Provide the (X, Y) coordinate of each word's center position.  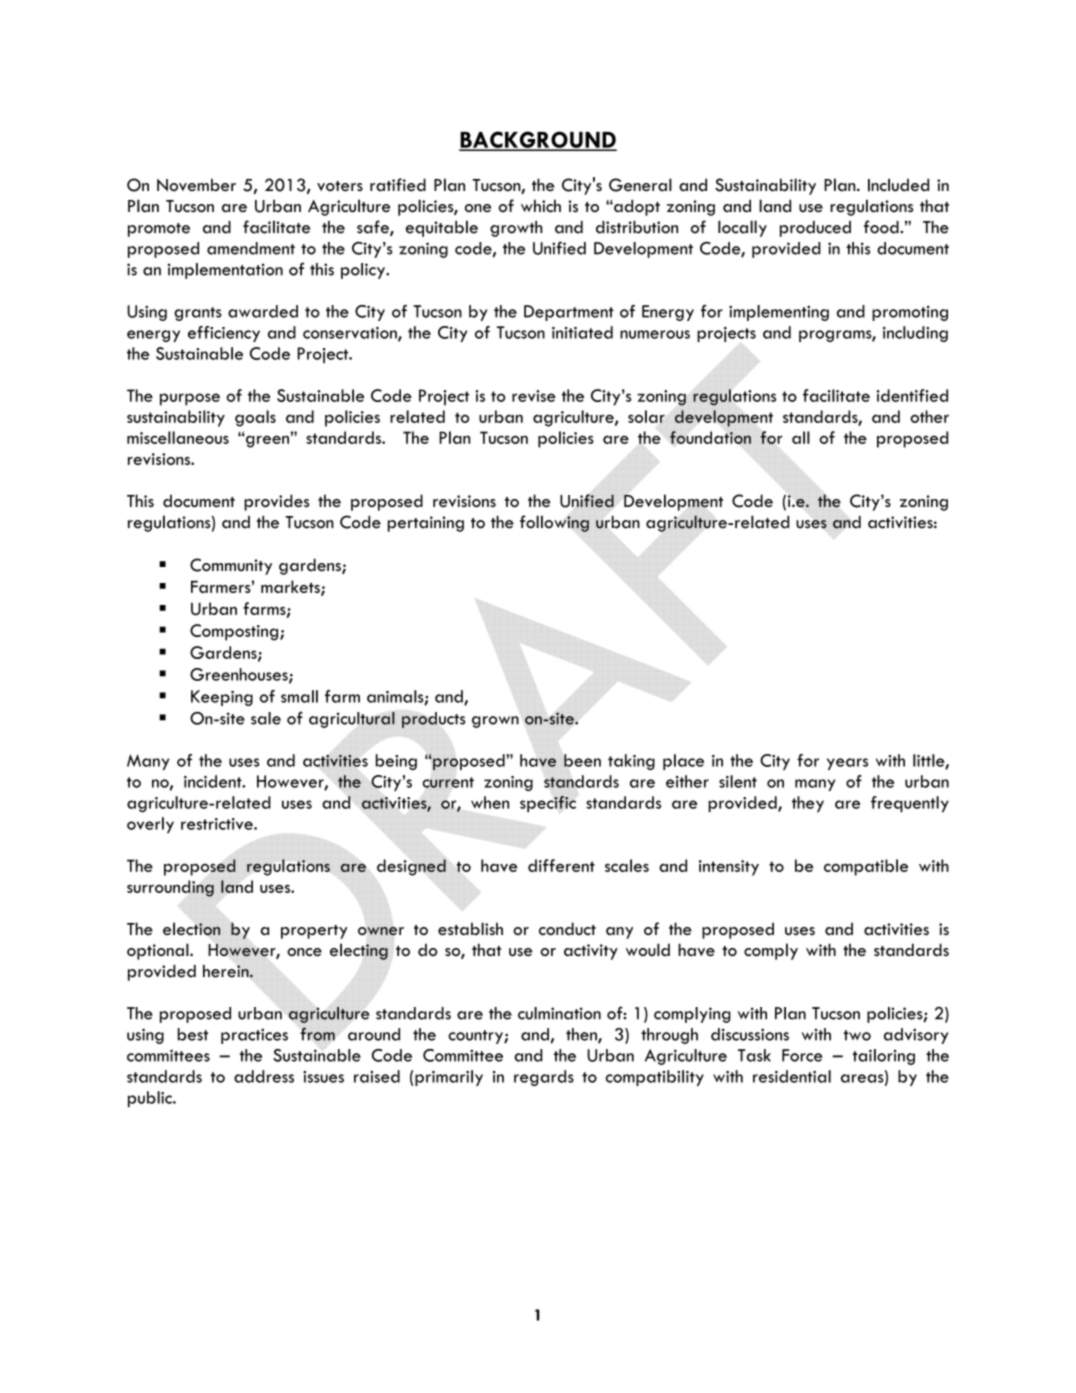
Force (802, 1055)
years (847, 764)
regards (544, 1078)
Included (898, 185)
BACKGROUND (538, 140)
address (264, 1076)
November (196, 185)
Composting (235, 632)
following (554, 523)
